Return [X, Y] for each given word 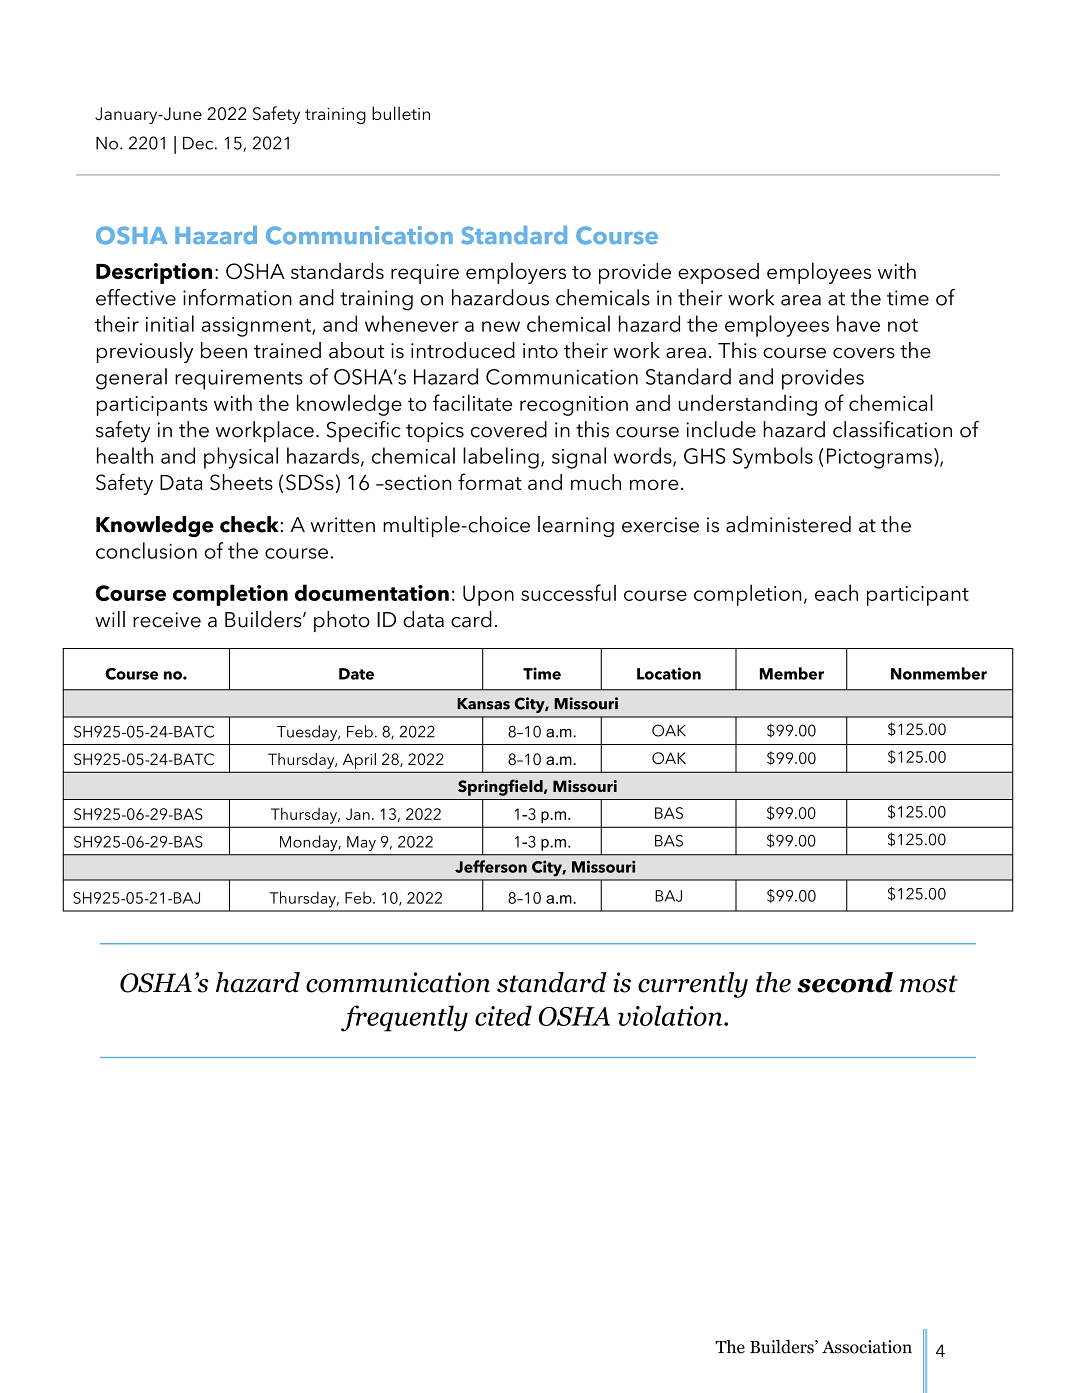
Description [154, 273]
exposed [718, 273]
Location [669, 673]
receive [167, 620]
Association [867, 1347]
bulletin [401, 113]
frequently [404, 1018]
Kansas [483, 704]
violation [670, 1015]
